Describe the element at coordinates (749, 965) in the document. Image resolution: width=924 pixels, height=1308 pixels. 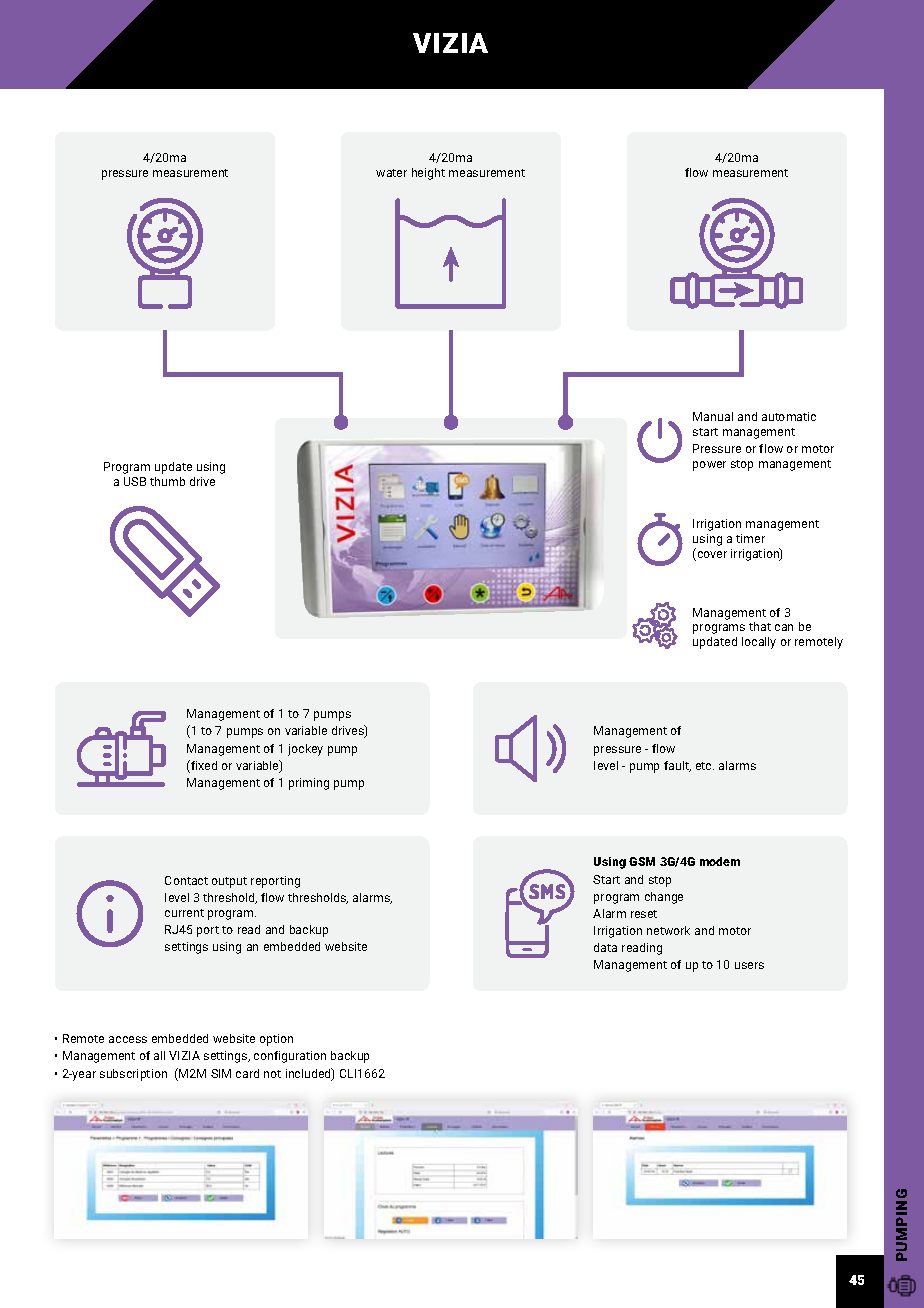
I see `users` at that location.
